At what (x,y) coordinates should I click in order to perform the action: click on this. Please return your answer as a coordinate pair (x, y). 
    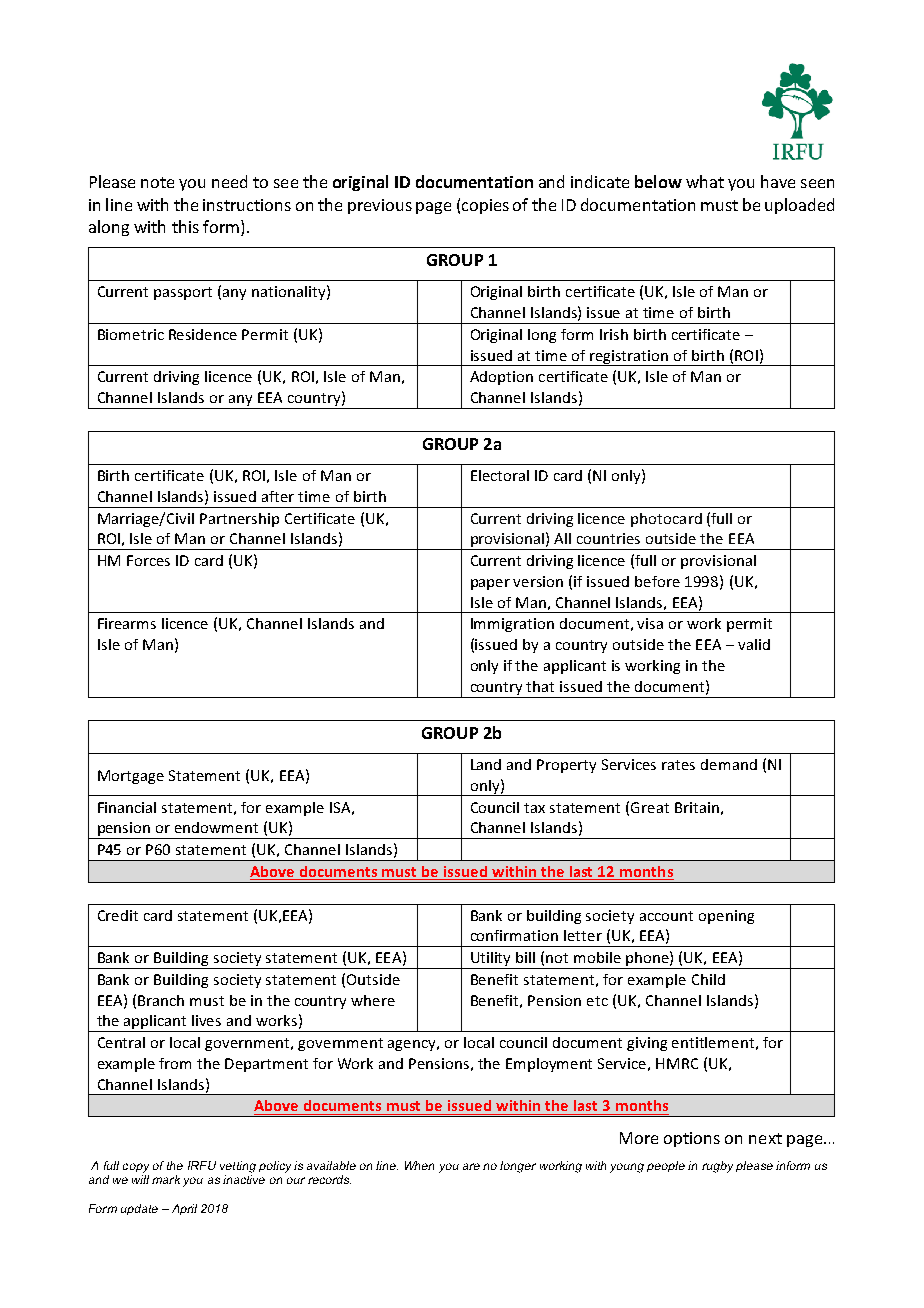
    Looking at the image, I should click on (185, 226).
